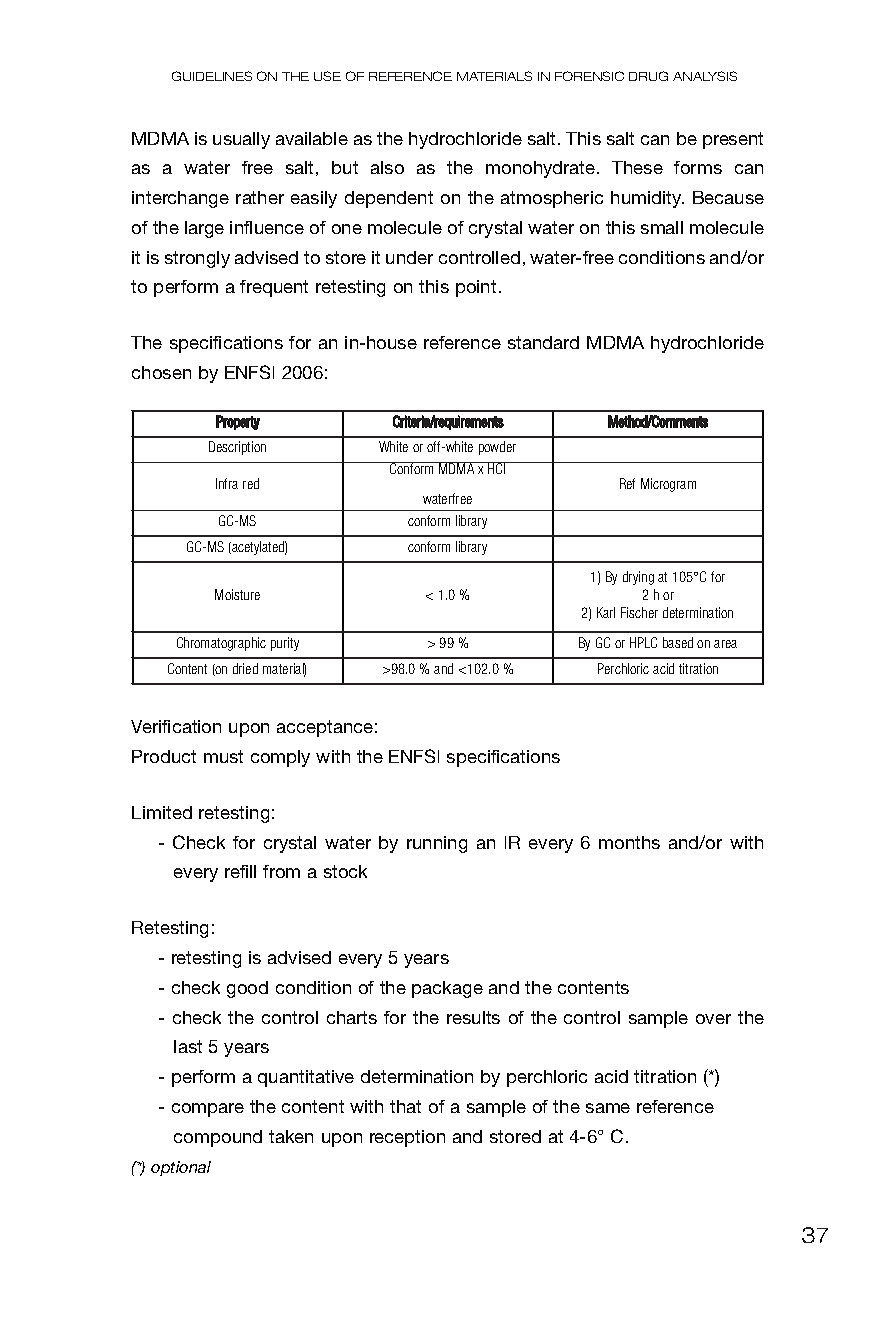 The height and width of the screenshot is (1318, 896). What do you see at coordinates (648, 76) in the screenshot?
I see `DRUG` at bounding box center [648, 76].
